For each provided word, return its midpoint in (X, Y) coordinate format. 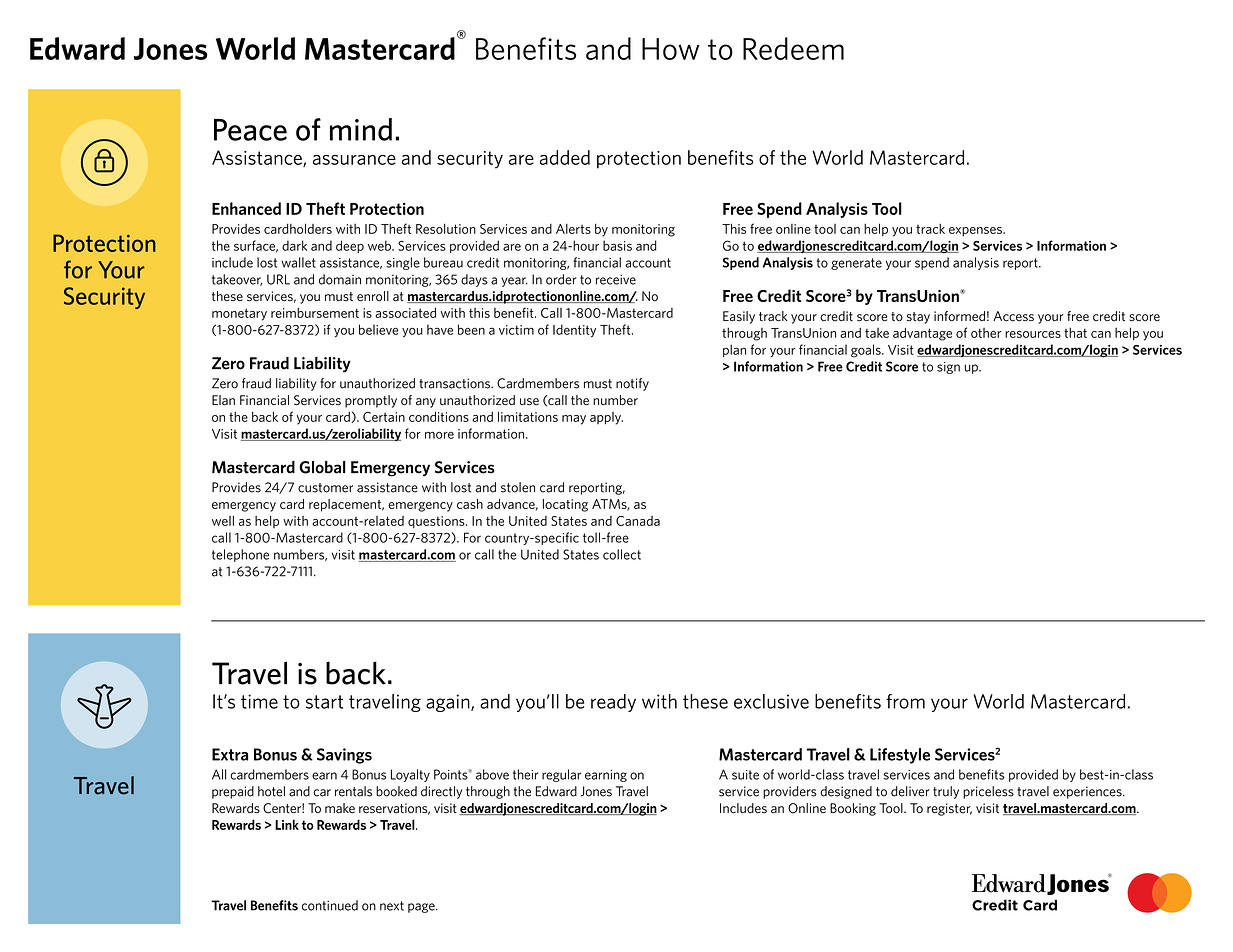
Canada (638, 521)
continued (330, 905)
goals (867, 351)
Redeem (793, 48)
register (949, 809)
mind (361, 129)
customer (325, 488)
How (670, 49)
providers (790, 792)
